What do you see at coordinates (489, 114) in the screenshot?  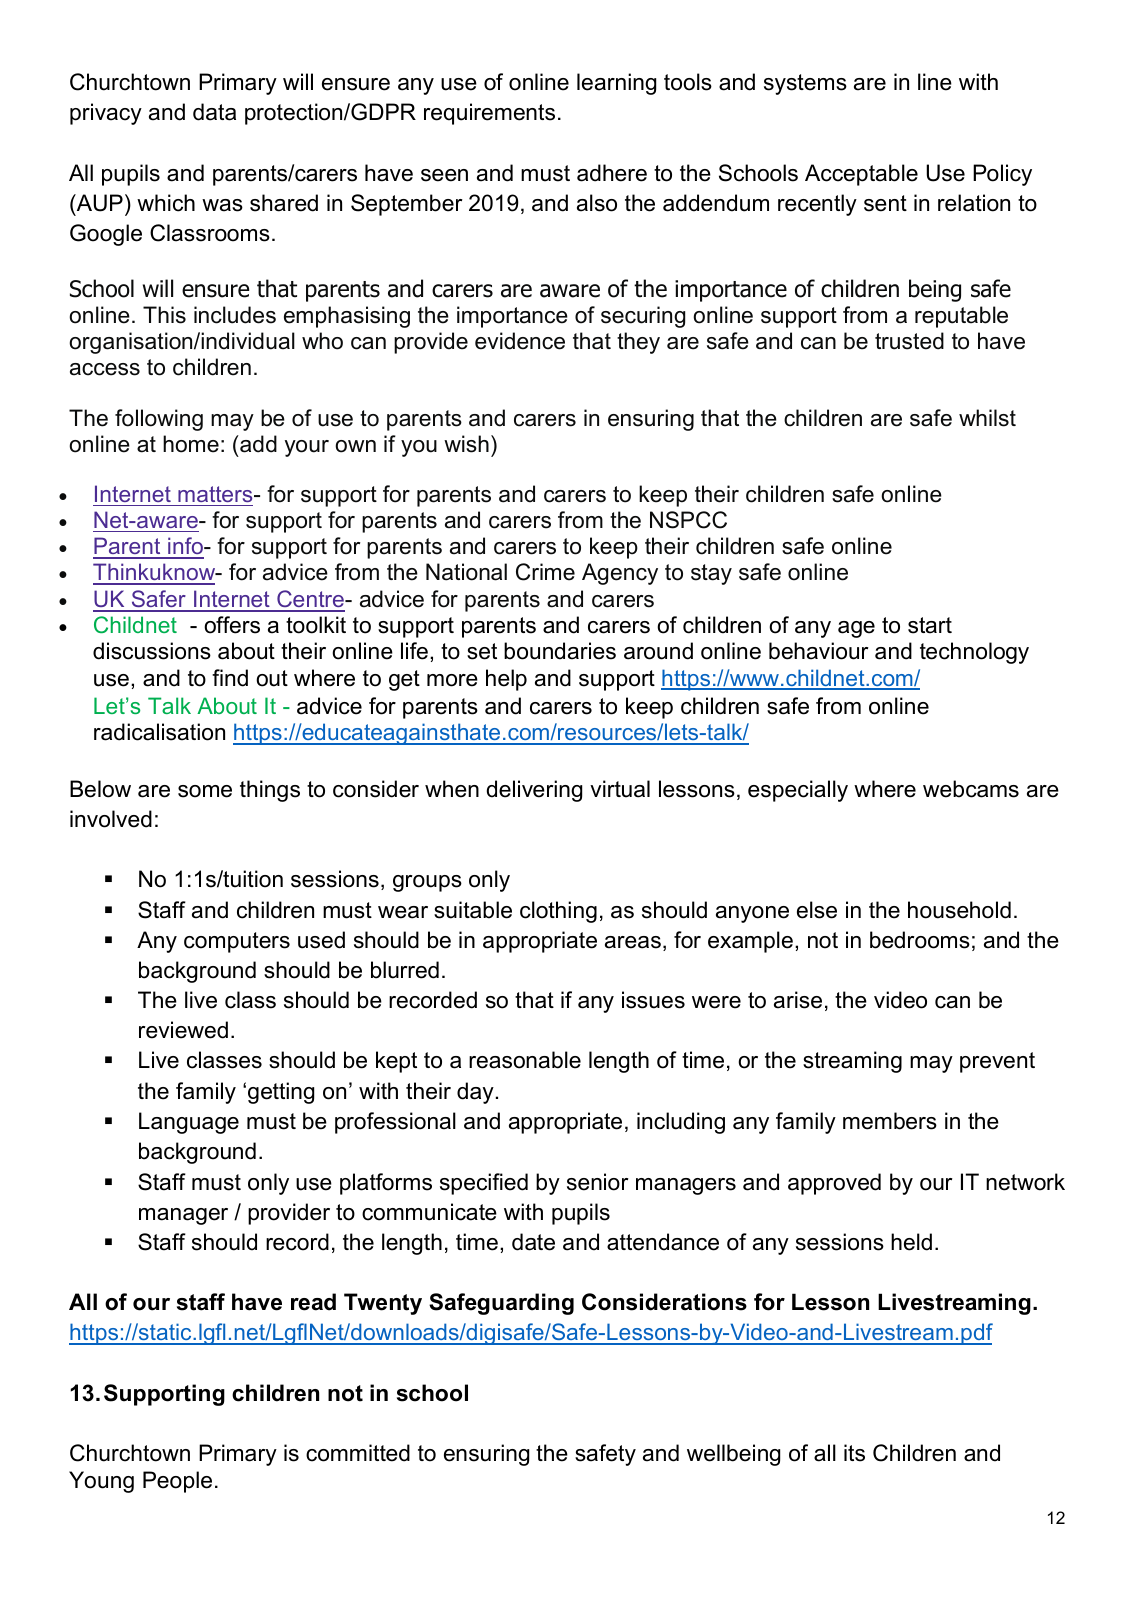 I see `requirements` at bounding box center [489, 114].
